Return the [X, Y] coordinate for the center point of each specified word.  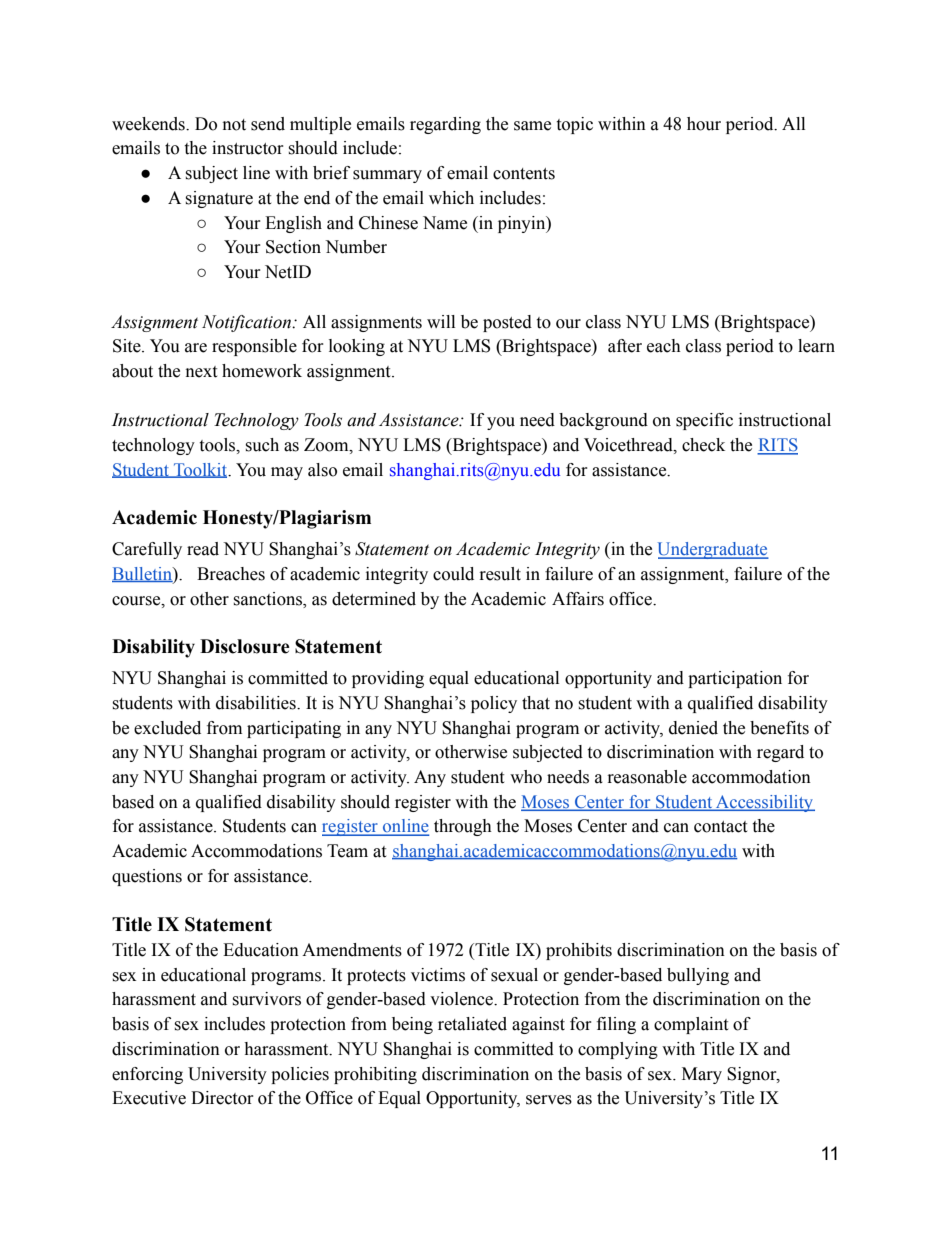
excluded [167, 728]
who [526, 777]
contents [524, 174]
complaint [691, 1025]
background [603, 421]
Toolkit [200, 470]
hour [704, 124]
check [703, 445]
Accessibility [764, 803]
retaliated [472, 1024]
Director [222, 1098]
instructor [248, 148]
